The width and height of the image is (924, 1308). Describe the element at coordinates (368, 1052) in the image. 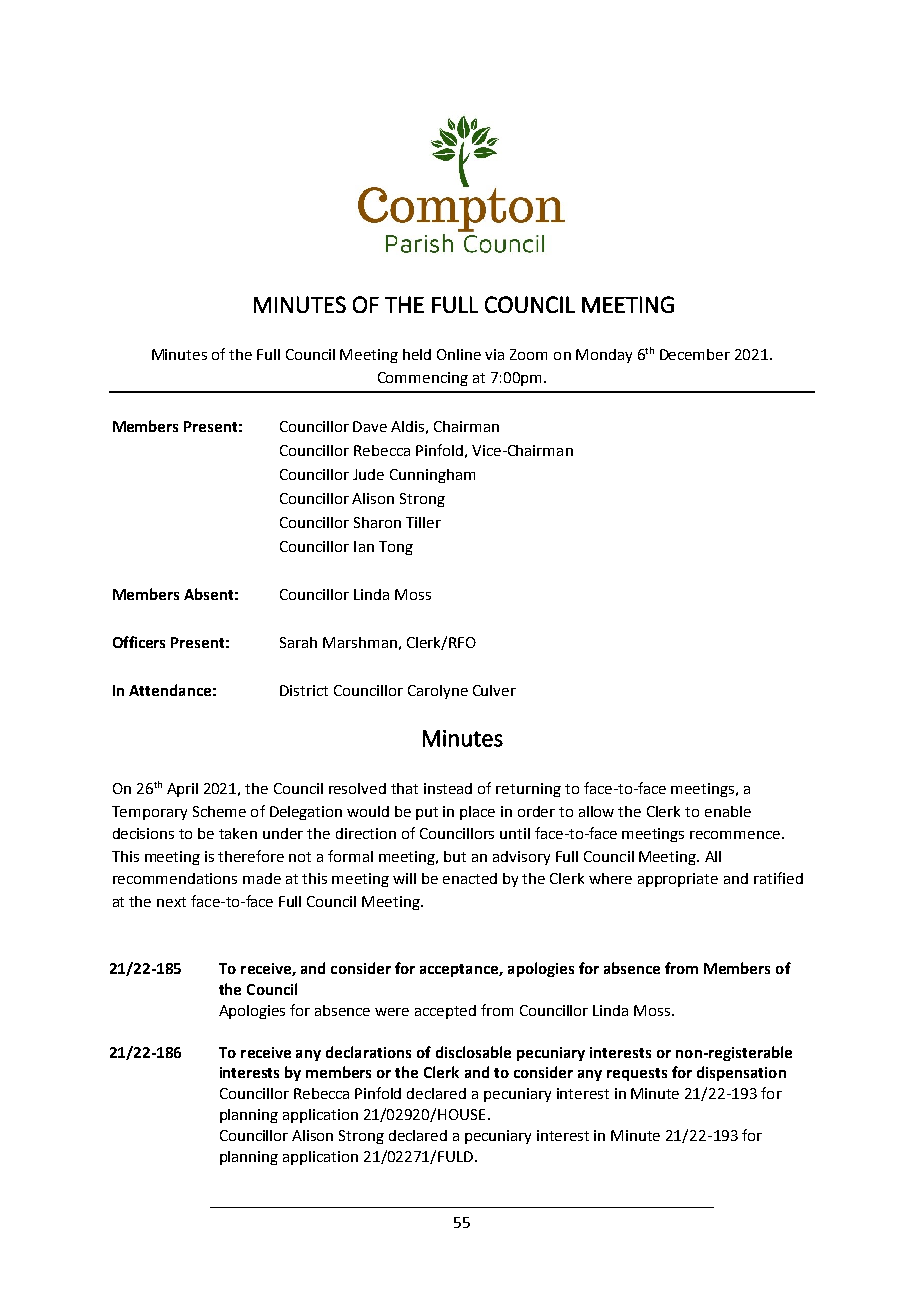

I see `declarations` at that location.
